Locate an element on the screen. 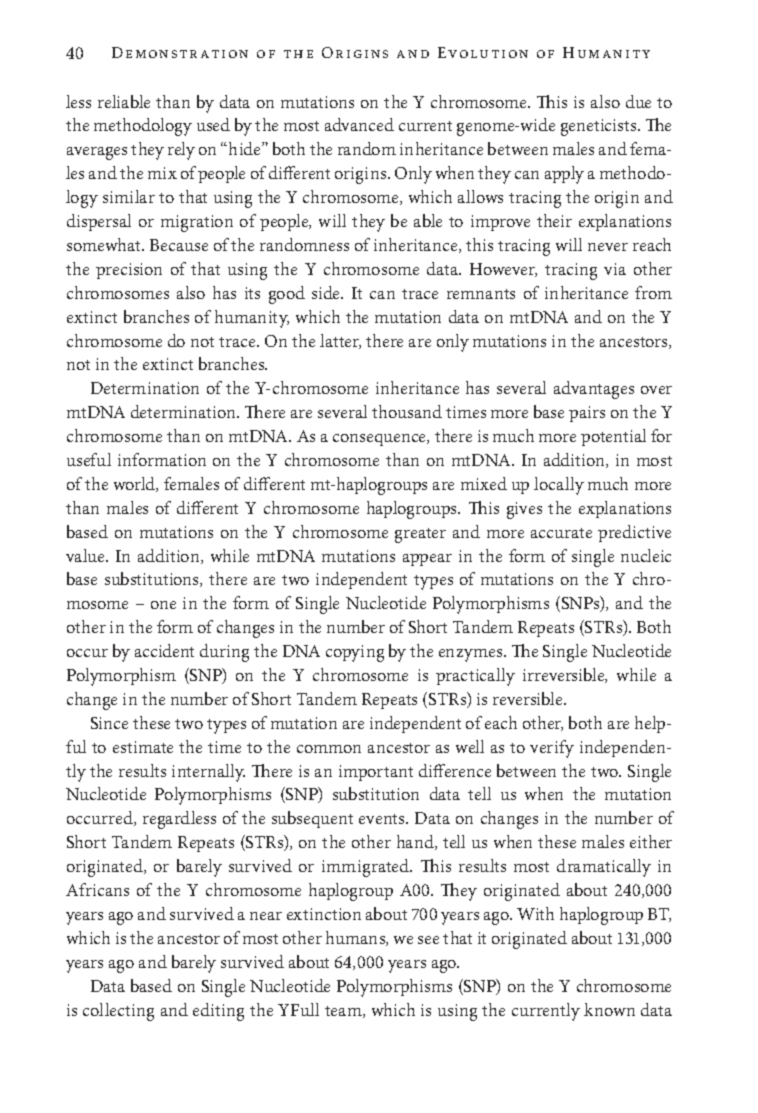 This screenshot has width=758, height=1113. advantages is located at coordinates (594, 390).
